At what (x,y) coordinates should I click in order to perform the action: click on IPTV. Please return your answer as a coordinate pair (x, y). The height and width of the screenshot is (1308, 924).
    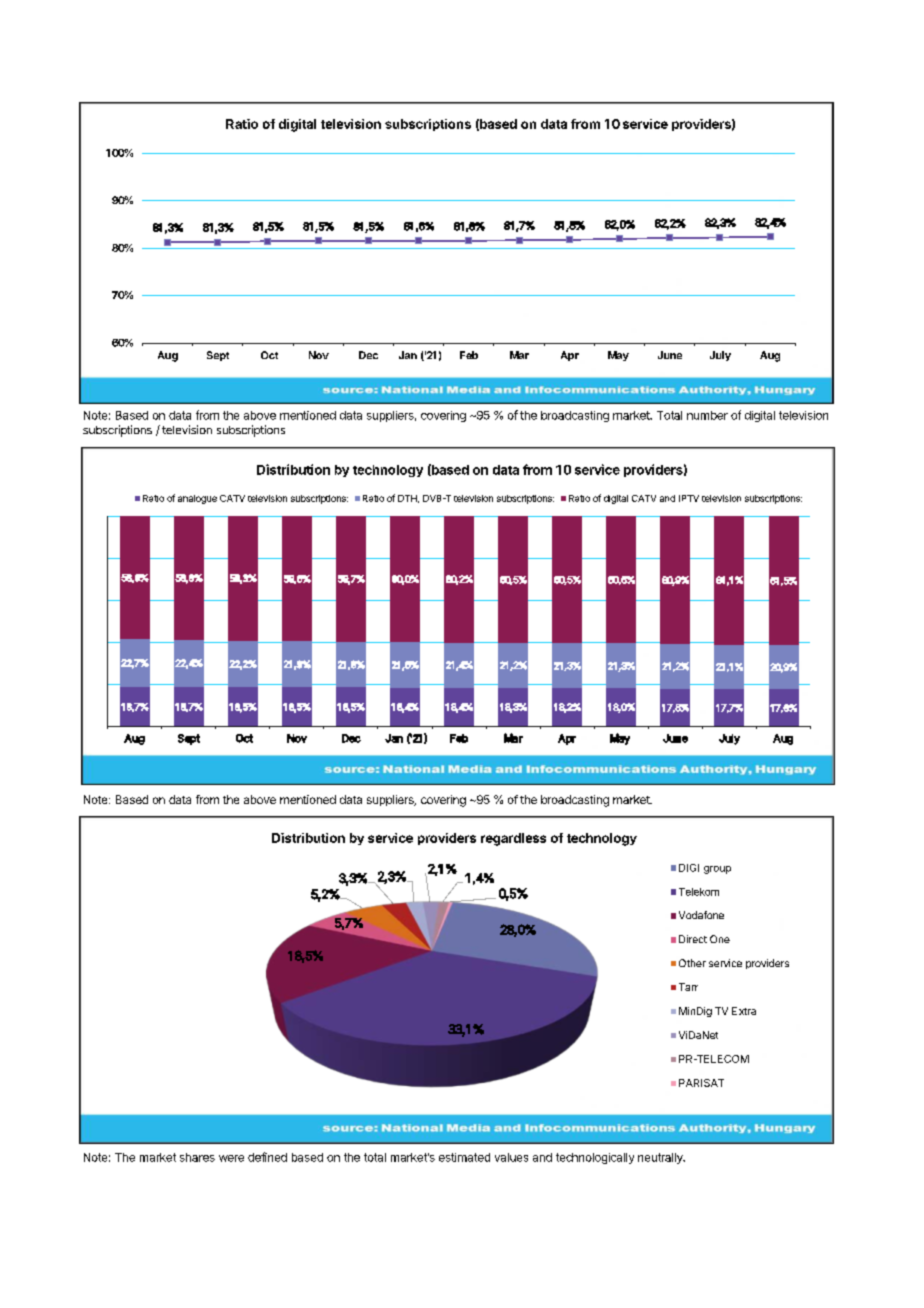
    Looking at the image, I should click on (689, 498).
